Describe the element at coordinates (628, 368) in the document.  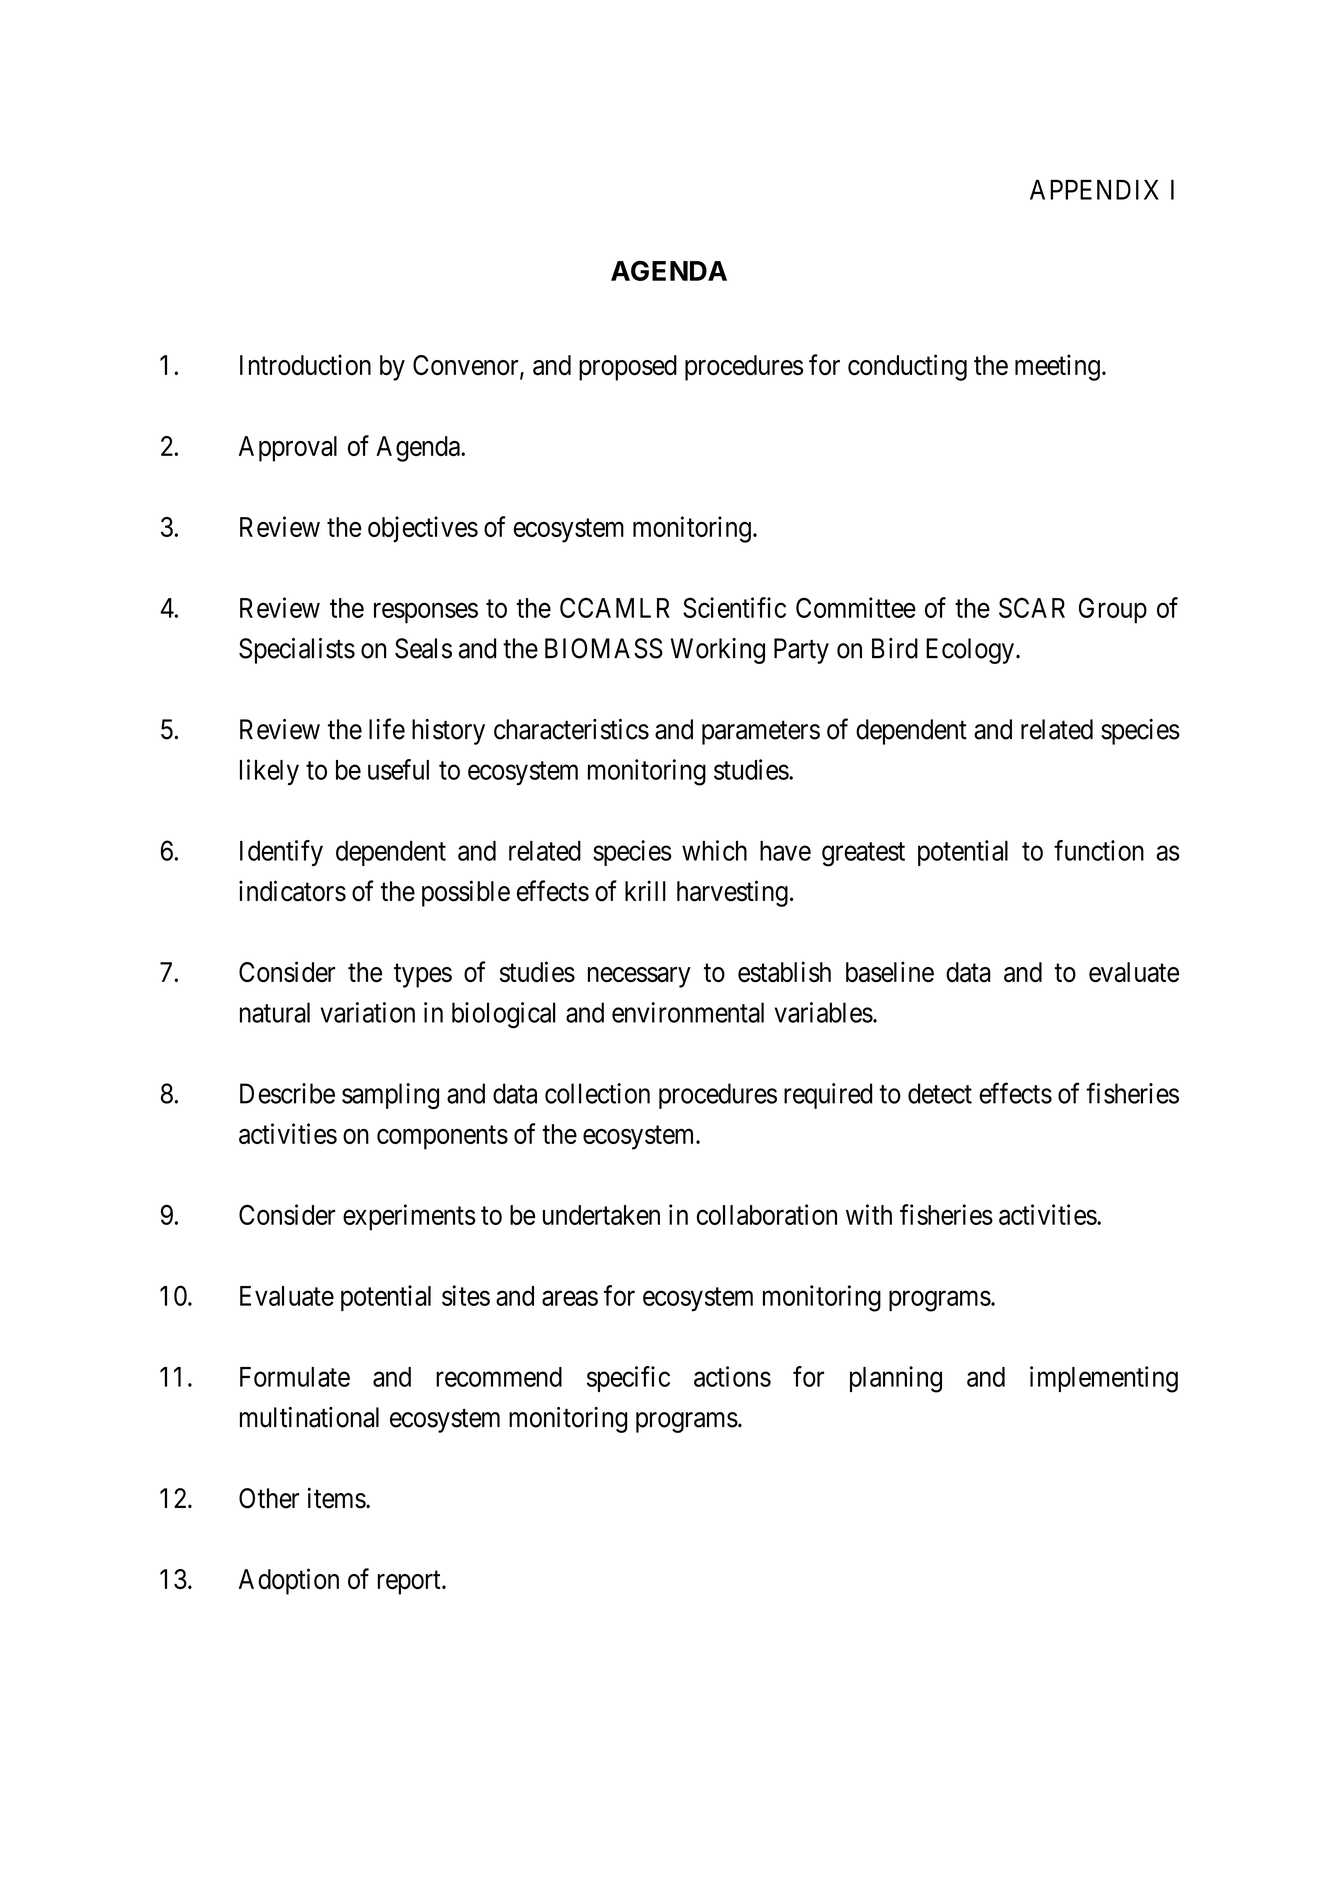
I see `proposed` at that location.
